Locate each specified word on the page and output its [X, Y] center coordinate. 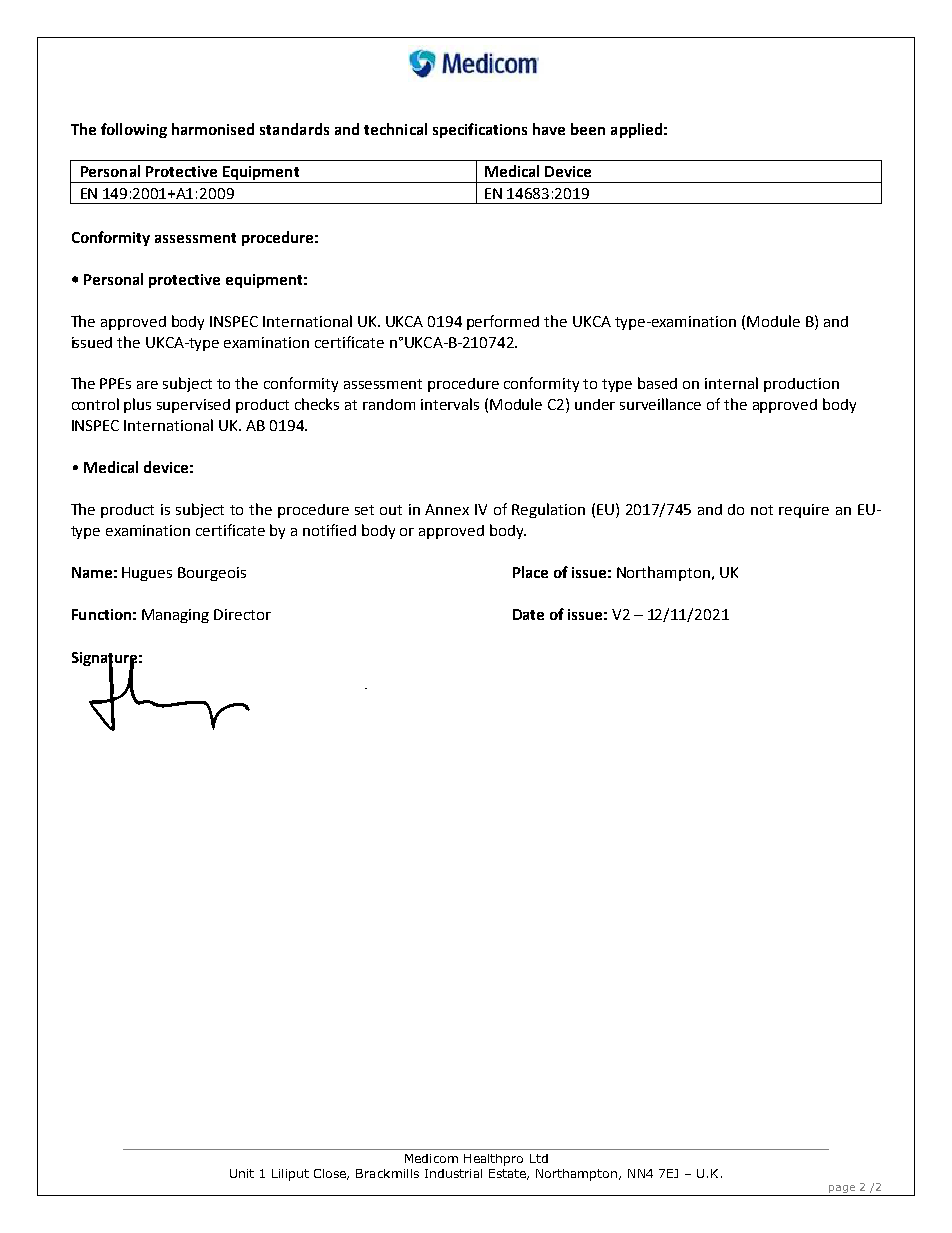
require [804, 511]
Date [528, 614]
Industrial [453, 1173]
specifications [480, 130]
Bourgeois [212, 574]
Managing [175, 616]
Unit [242, 1173]
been [588, 129]
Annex [447, 509]
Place [530, 572]
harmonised [213, 129]
